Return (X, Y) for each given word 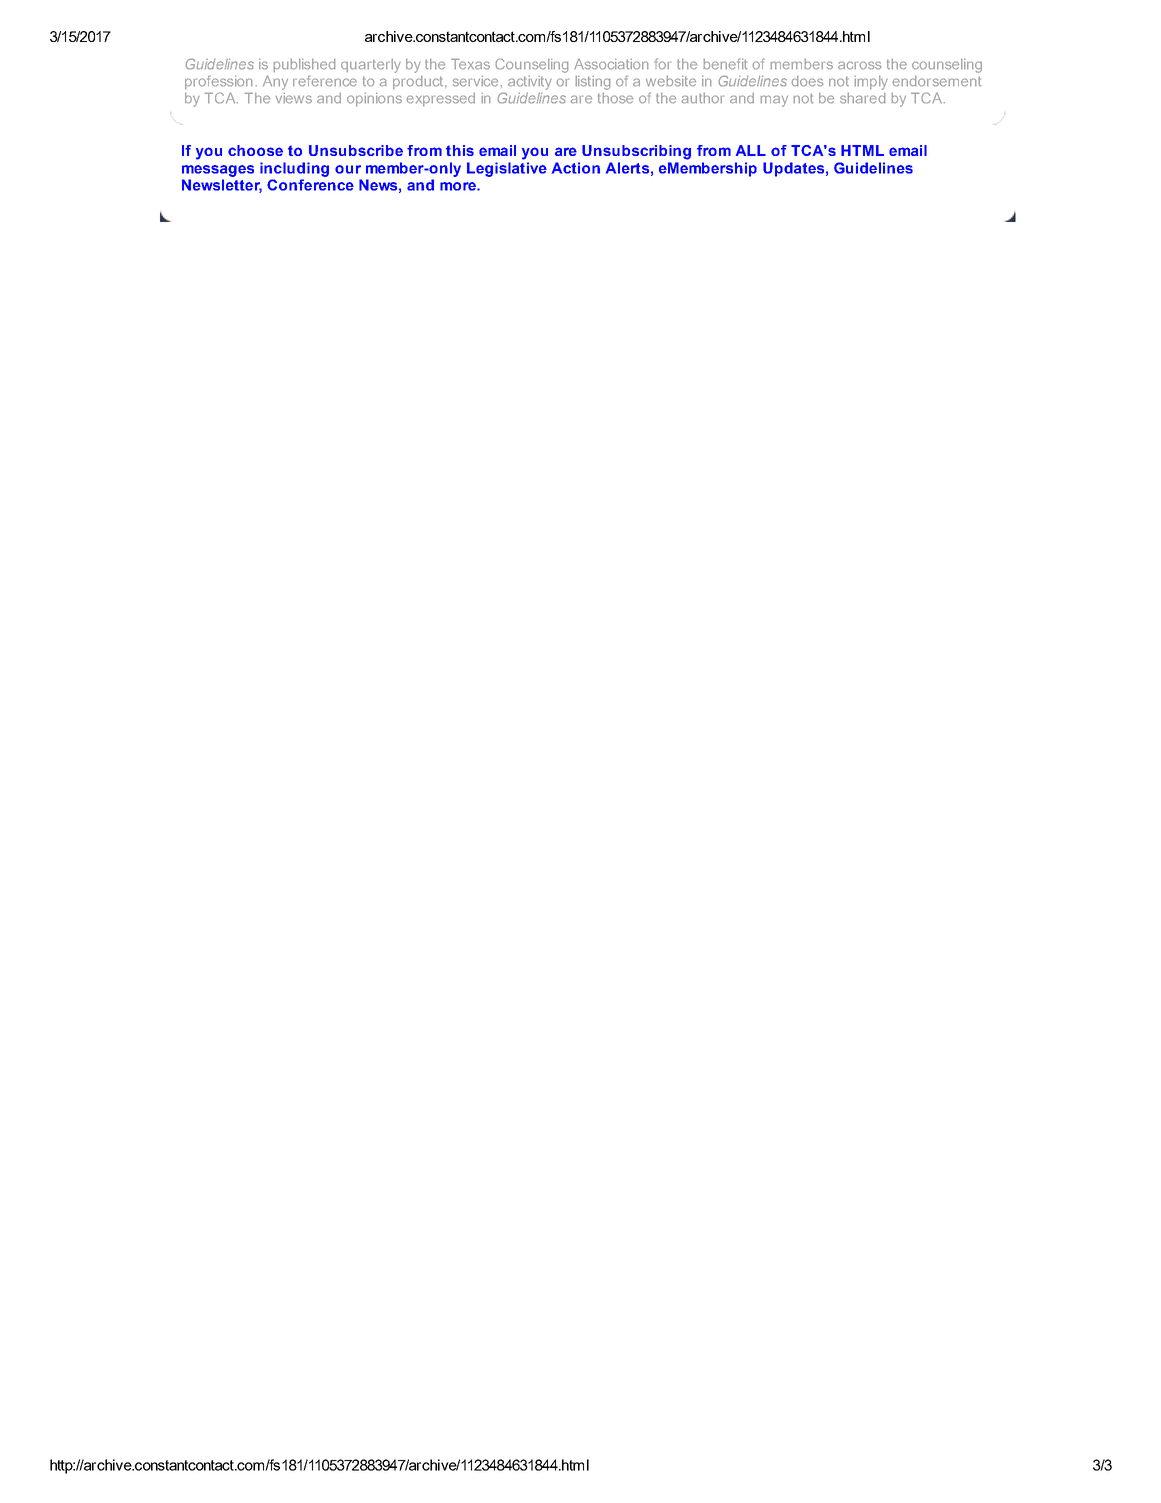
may (774, 101)
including (294, 169)
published (304, 65)
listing (593, 83)
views (294, 98)
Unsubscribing (636, 152)
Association (611, 64)
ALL (751, 150)
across (859, 65)
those (615, 98)
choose (255, 150)
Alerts (627, 168)
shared (862, 98)
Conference (310, 185)
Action (576, 168)
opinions (374, 99)
